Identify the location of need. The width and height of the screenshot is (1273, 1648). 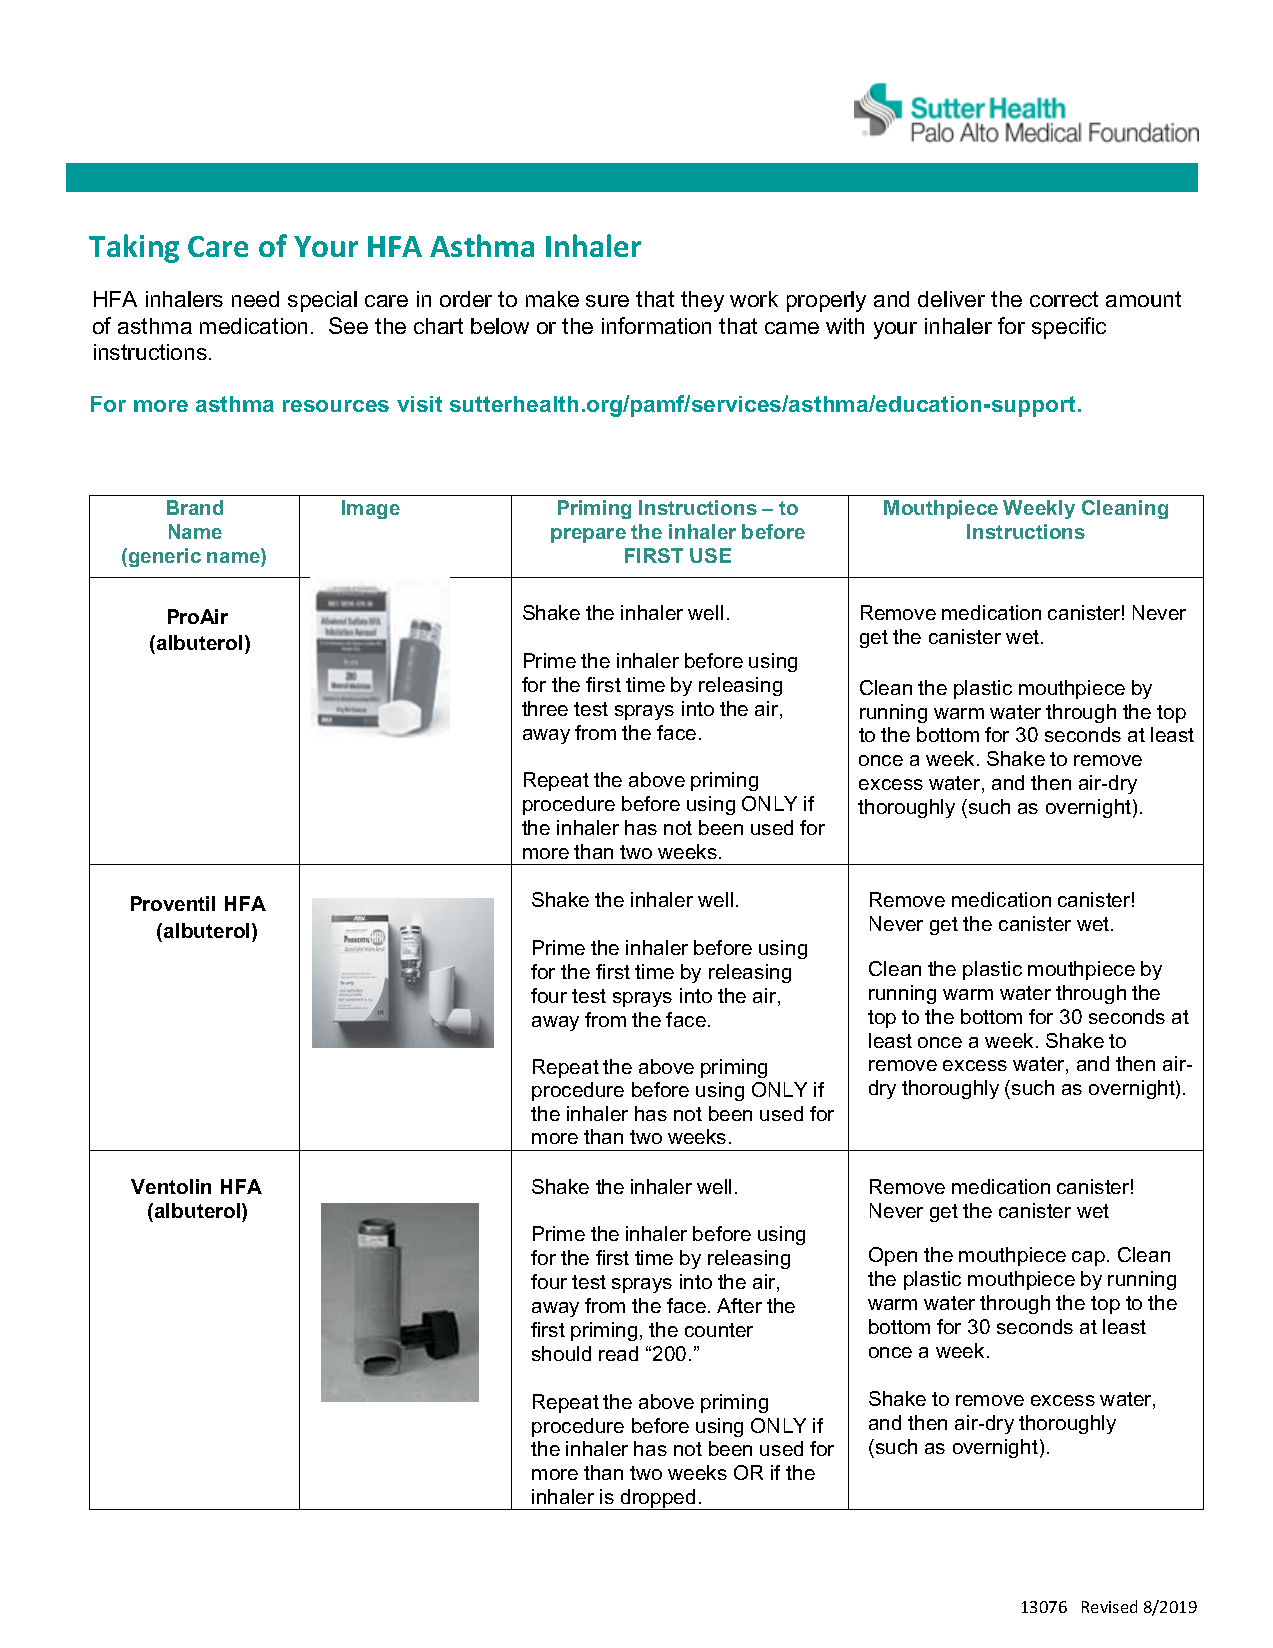
(255, 299).
